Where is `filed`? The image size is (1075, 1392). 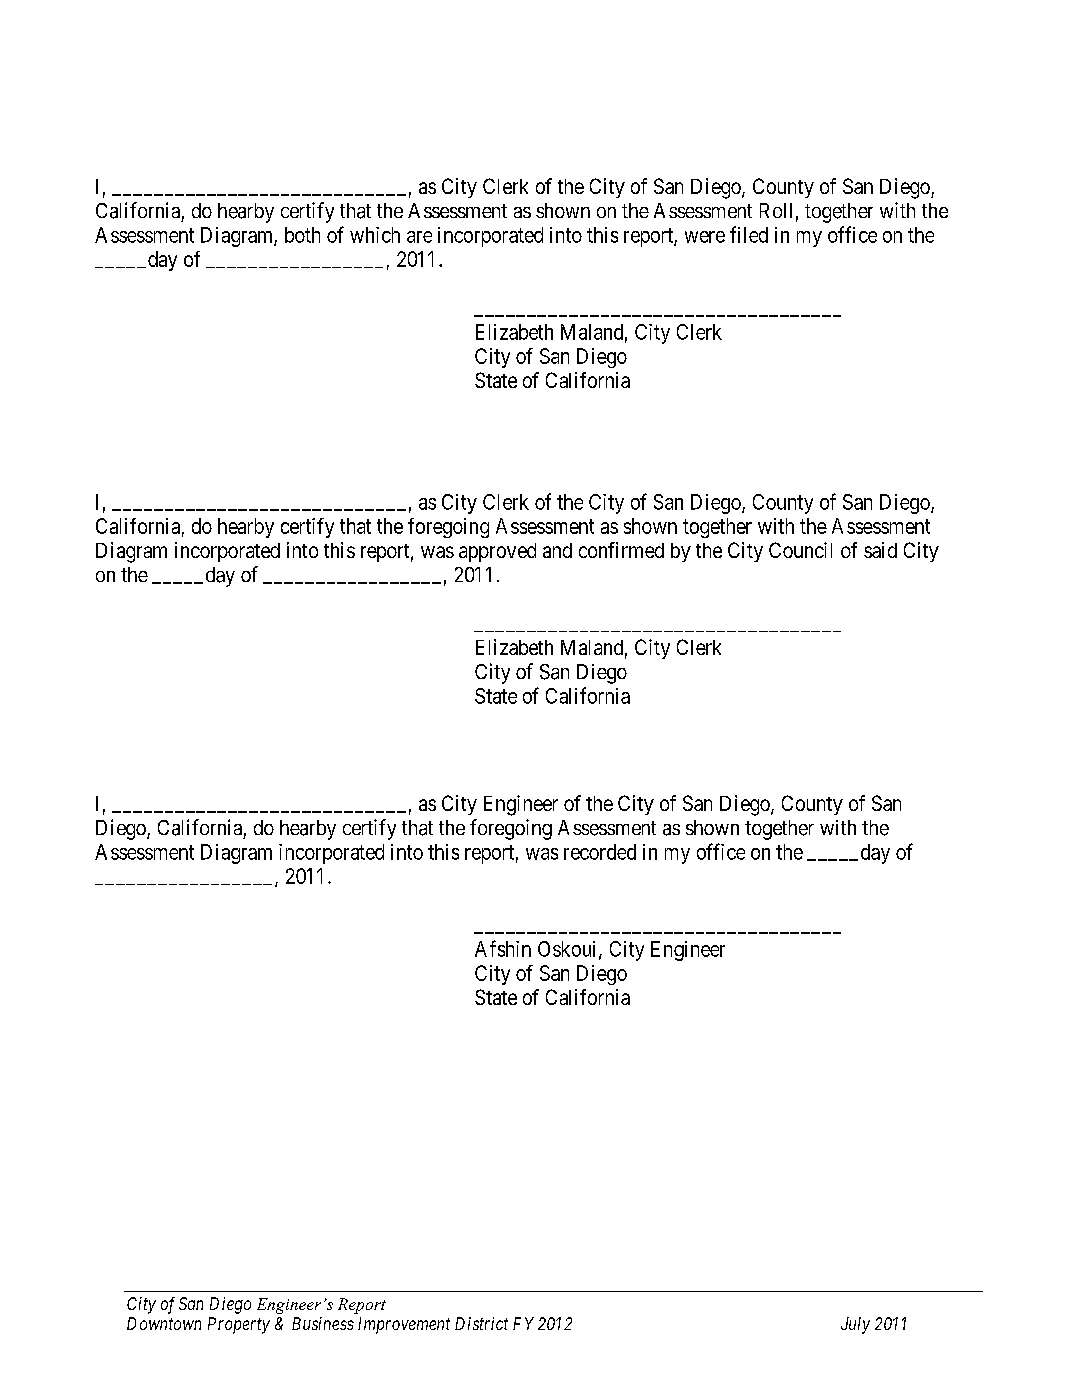
filed is located at coordinates (749, 234).
